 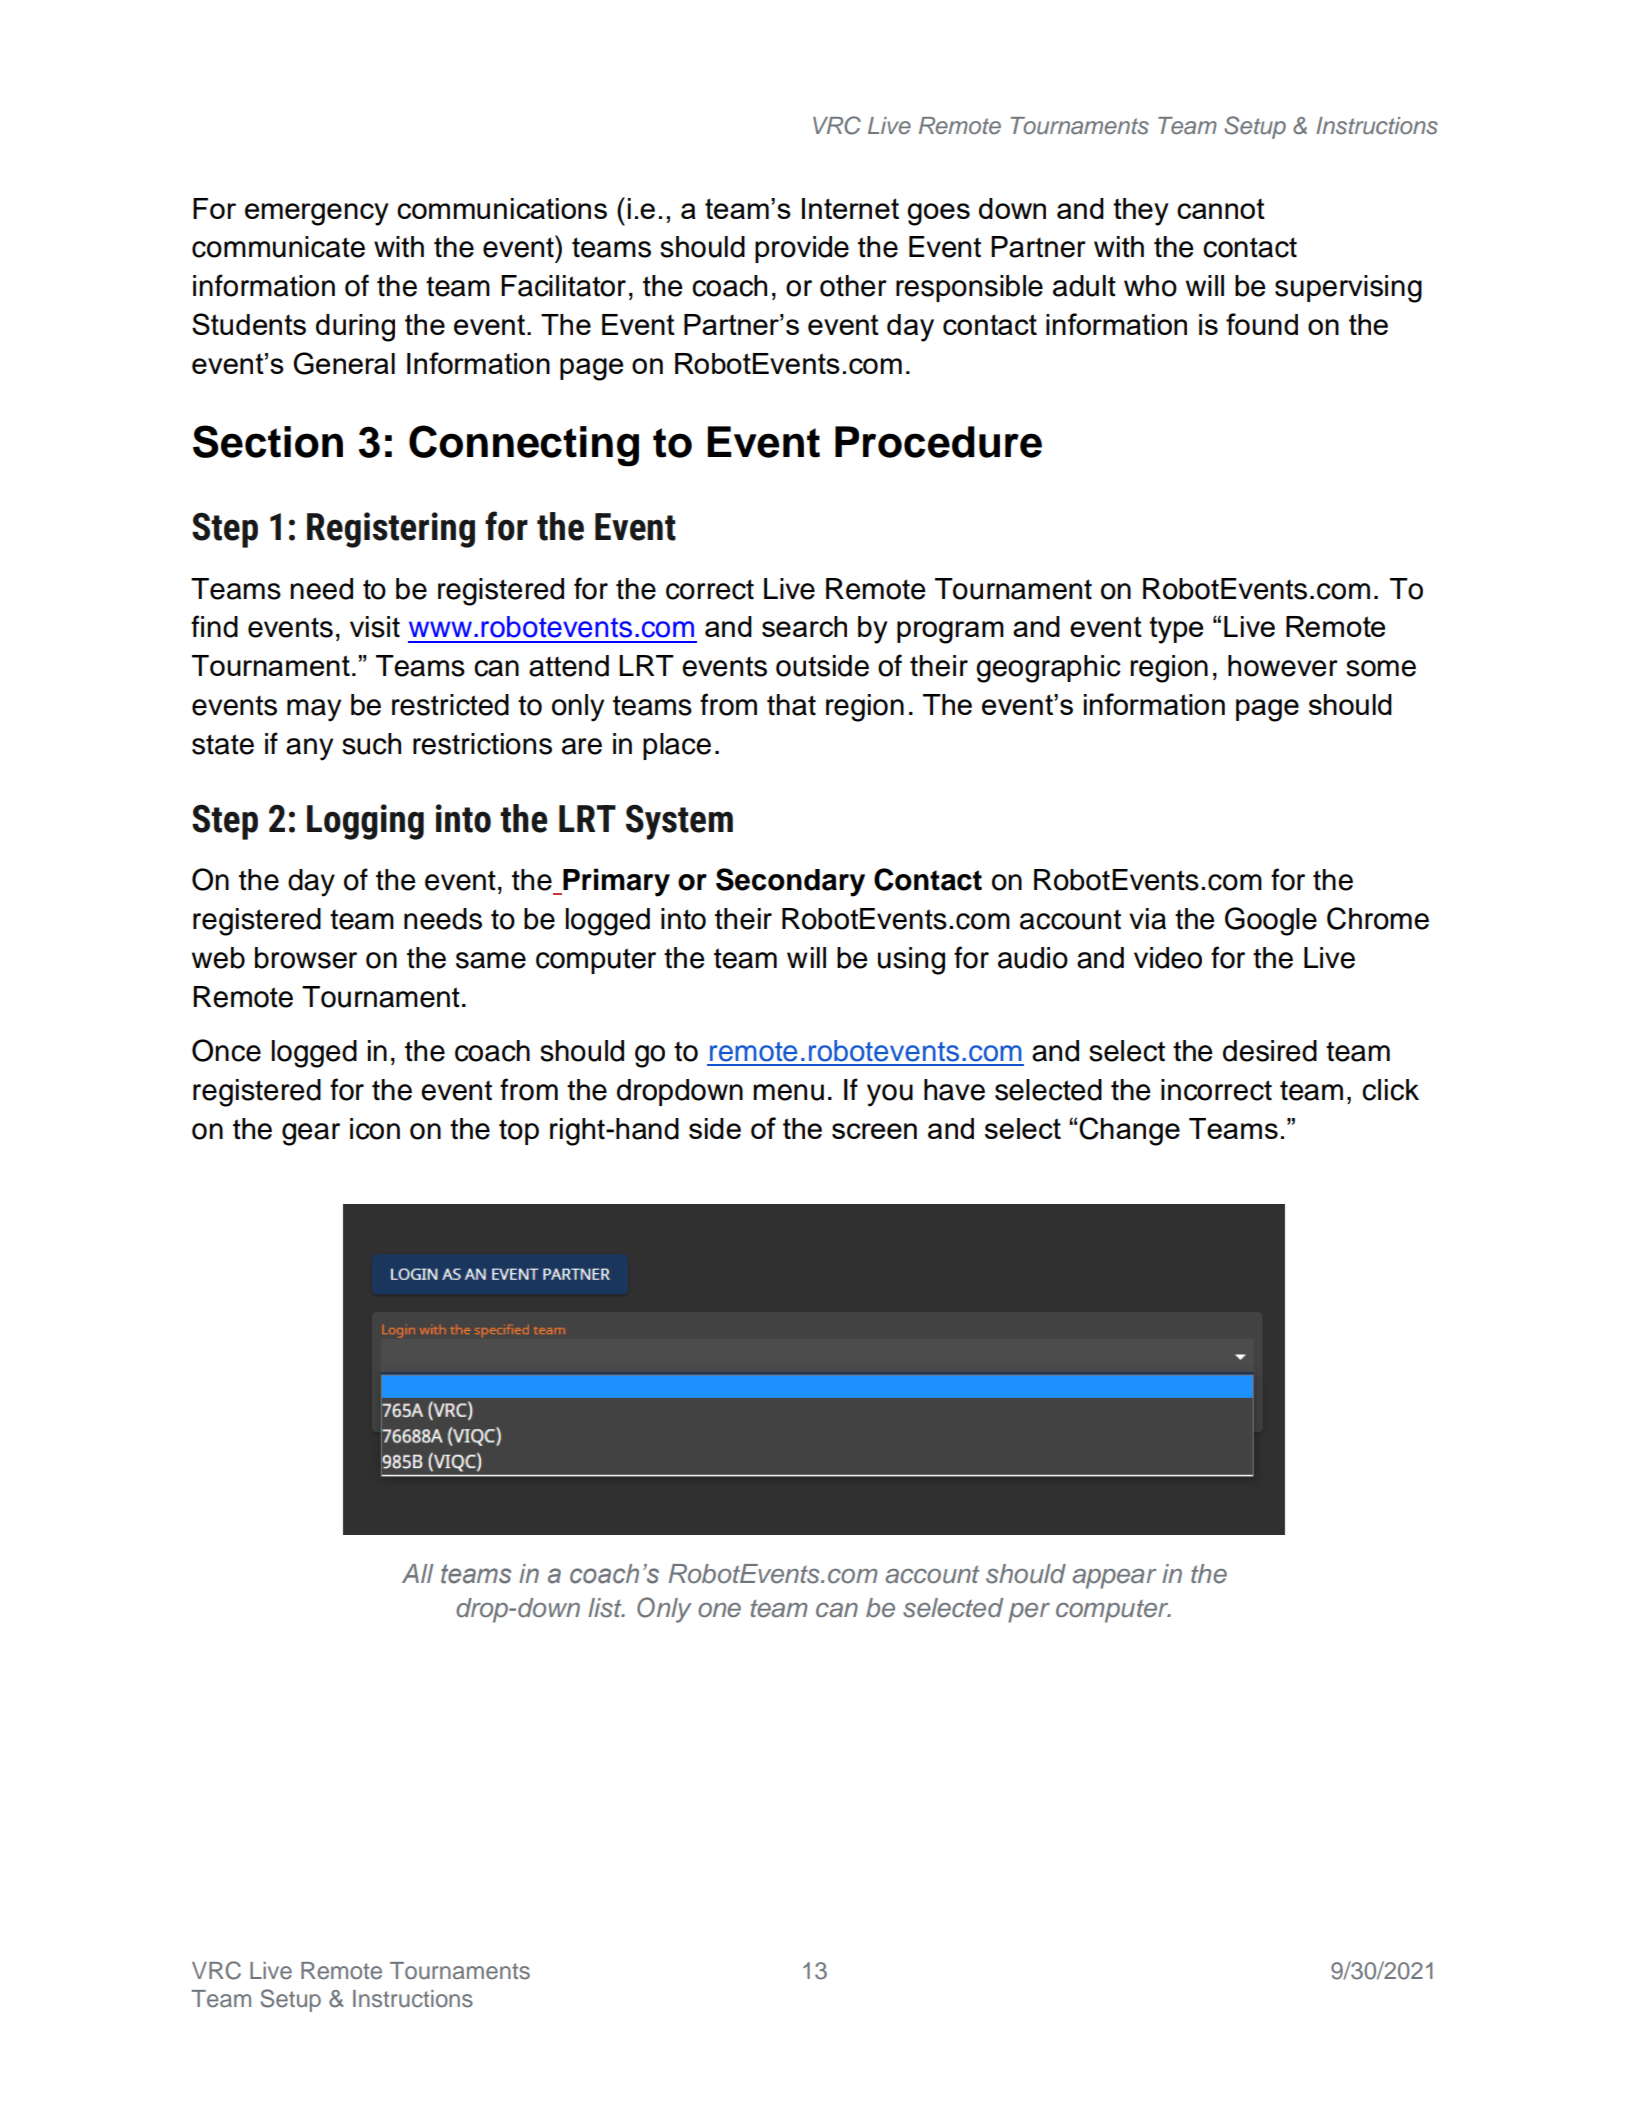 I want to click on browser, so click(x=306, y=958).
